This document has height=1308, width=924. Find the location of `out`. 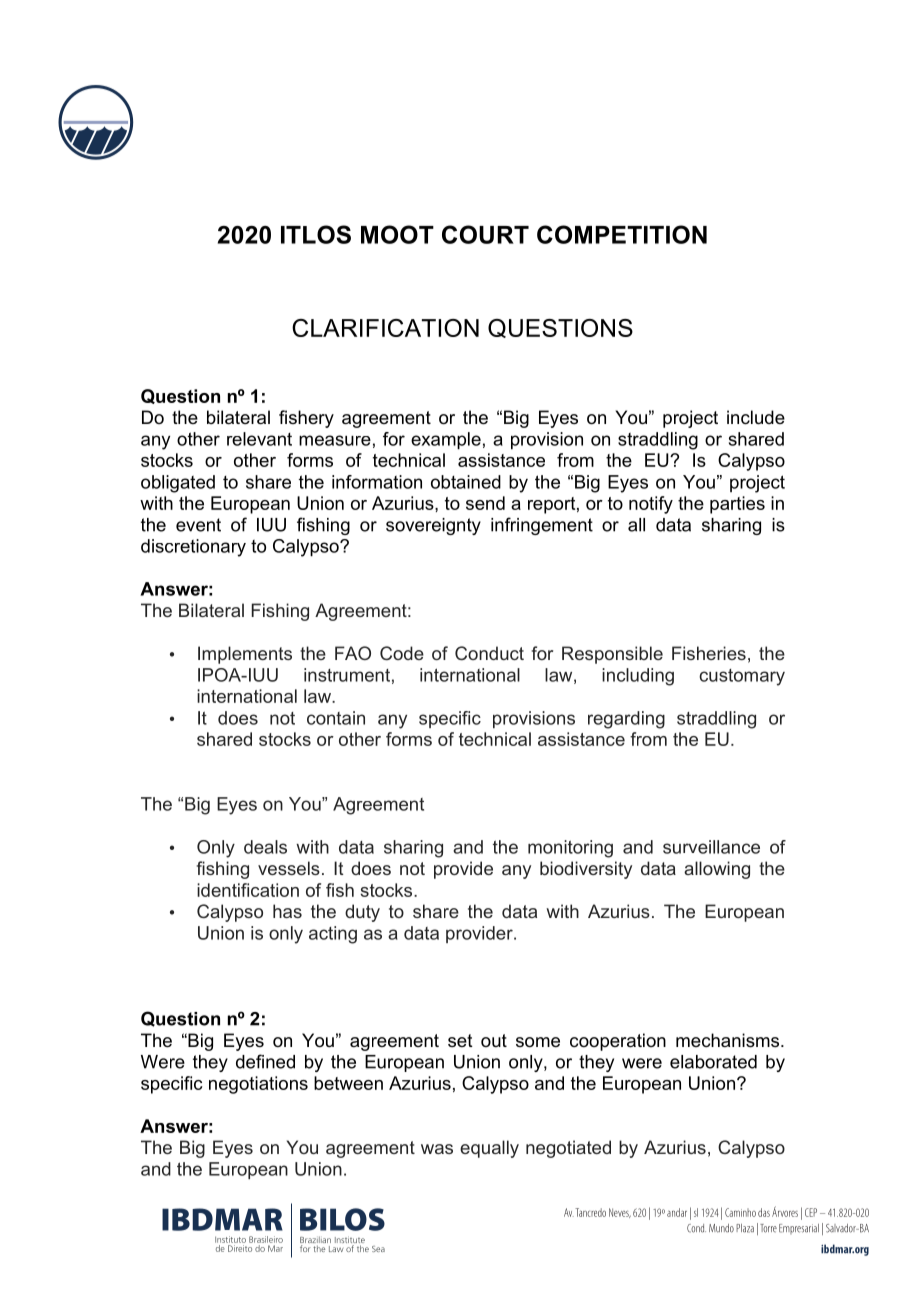

out is located at coordinates (494, 1040).
